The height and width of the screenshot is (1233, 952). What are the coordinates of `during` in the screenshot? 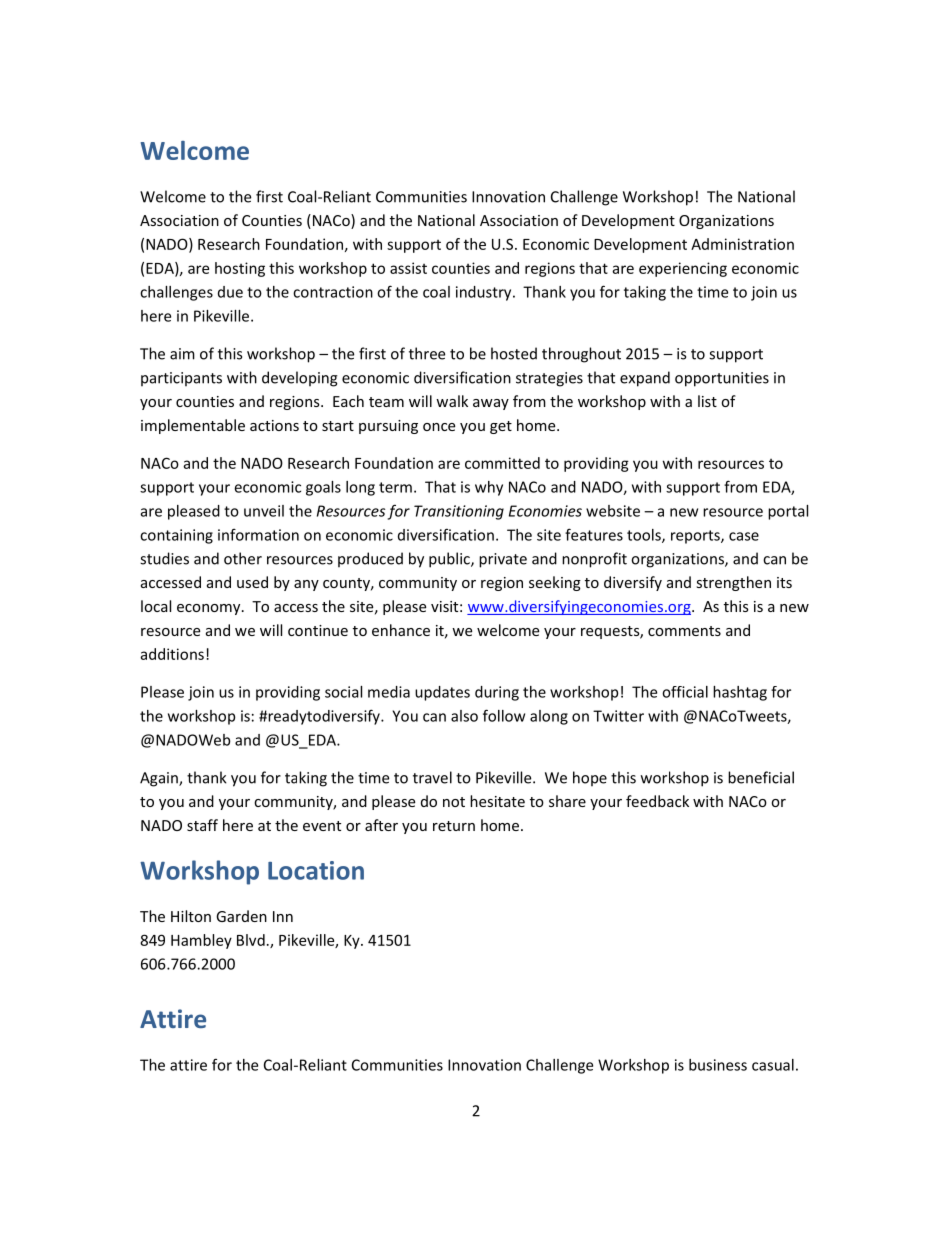 It's located at (497, 693).
